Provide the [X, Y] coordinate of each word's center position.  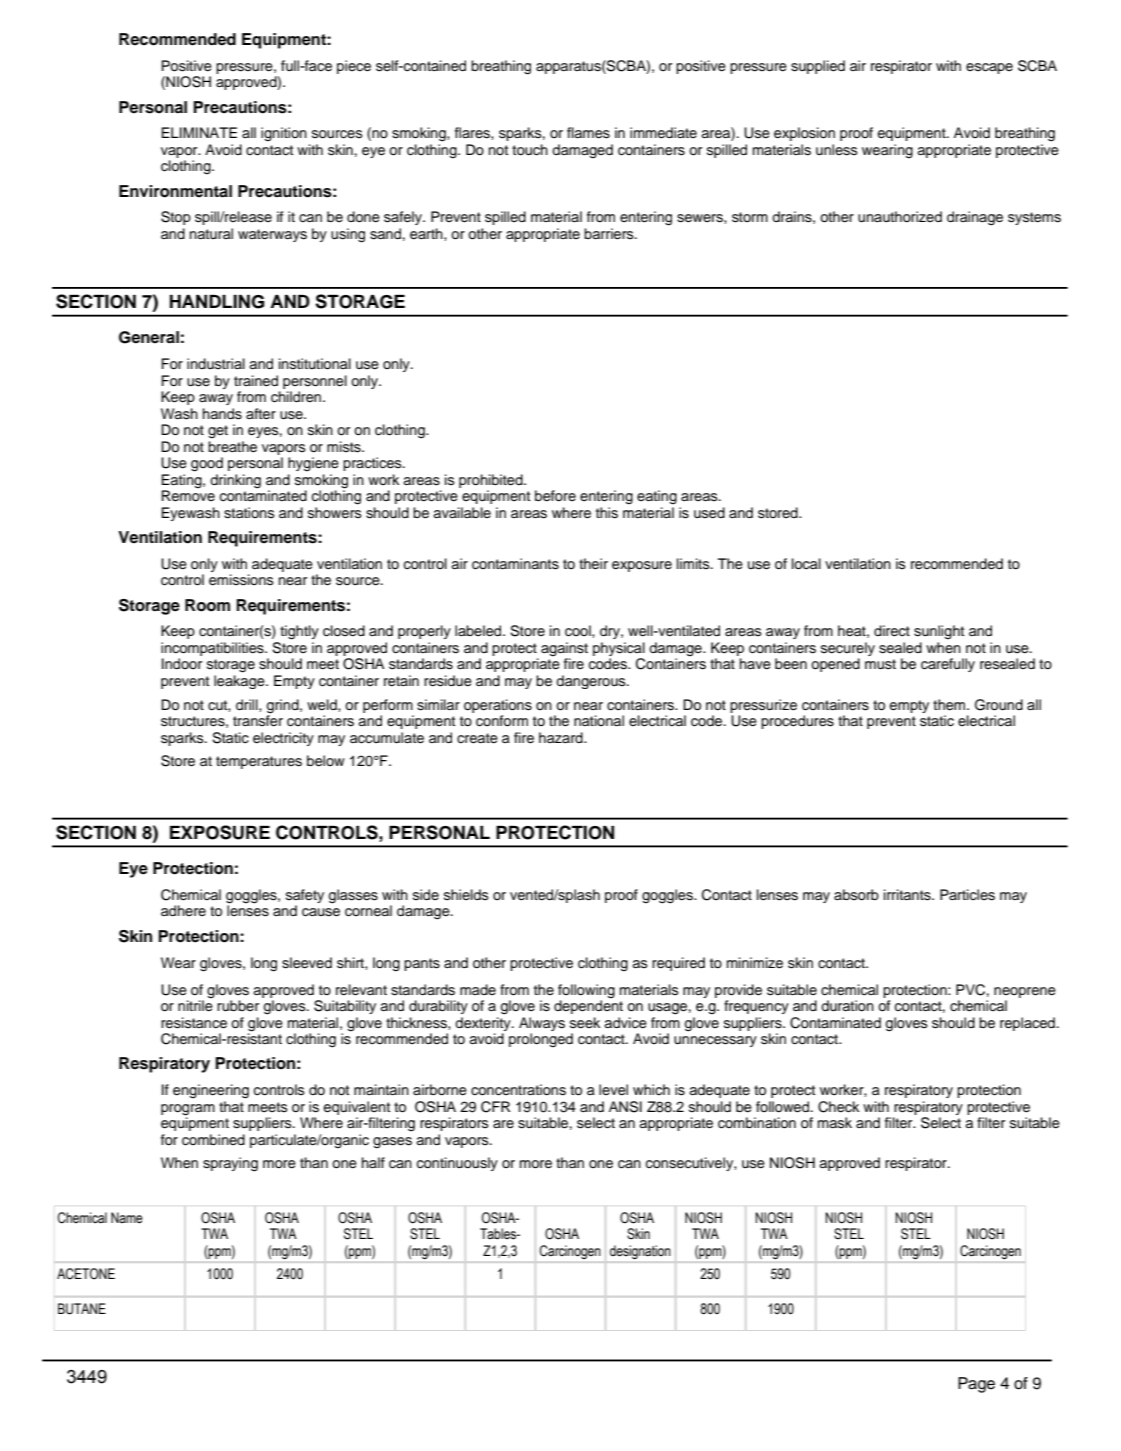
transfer [258, 720]
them [950, 705]
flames [588, 133]
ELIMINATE [199, 132]
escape [989, 68]
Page [976, 1385]
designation [640, 1252]
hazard [562, 737]
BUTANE [82, 1309]
